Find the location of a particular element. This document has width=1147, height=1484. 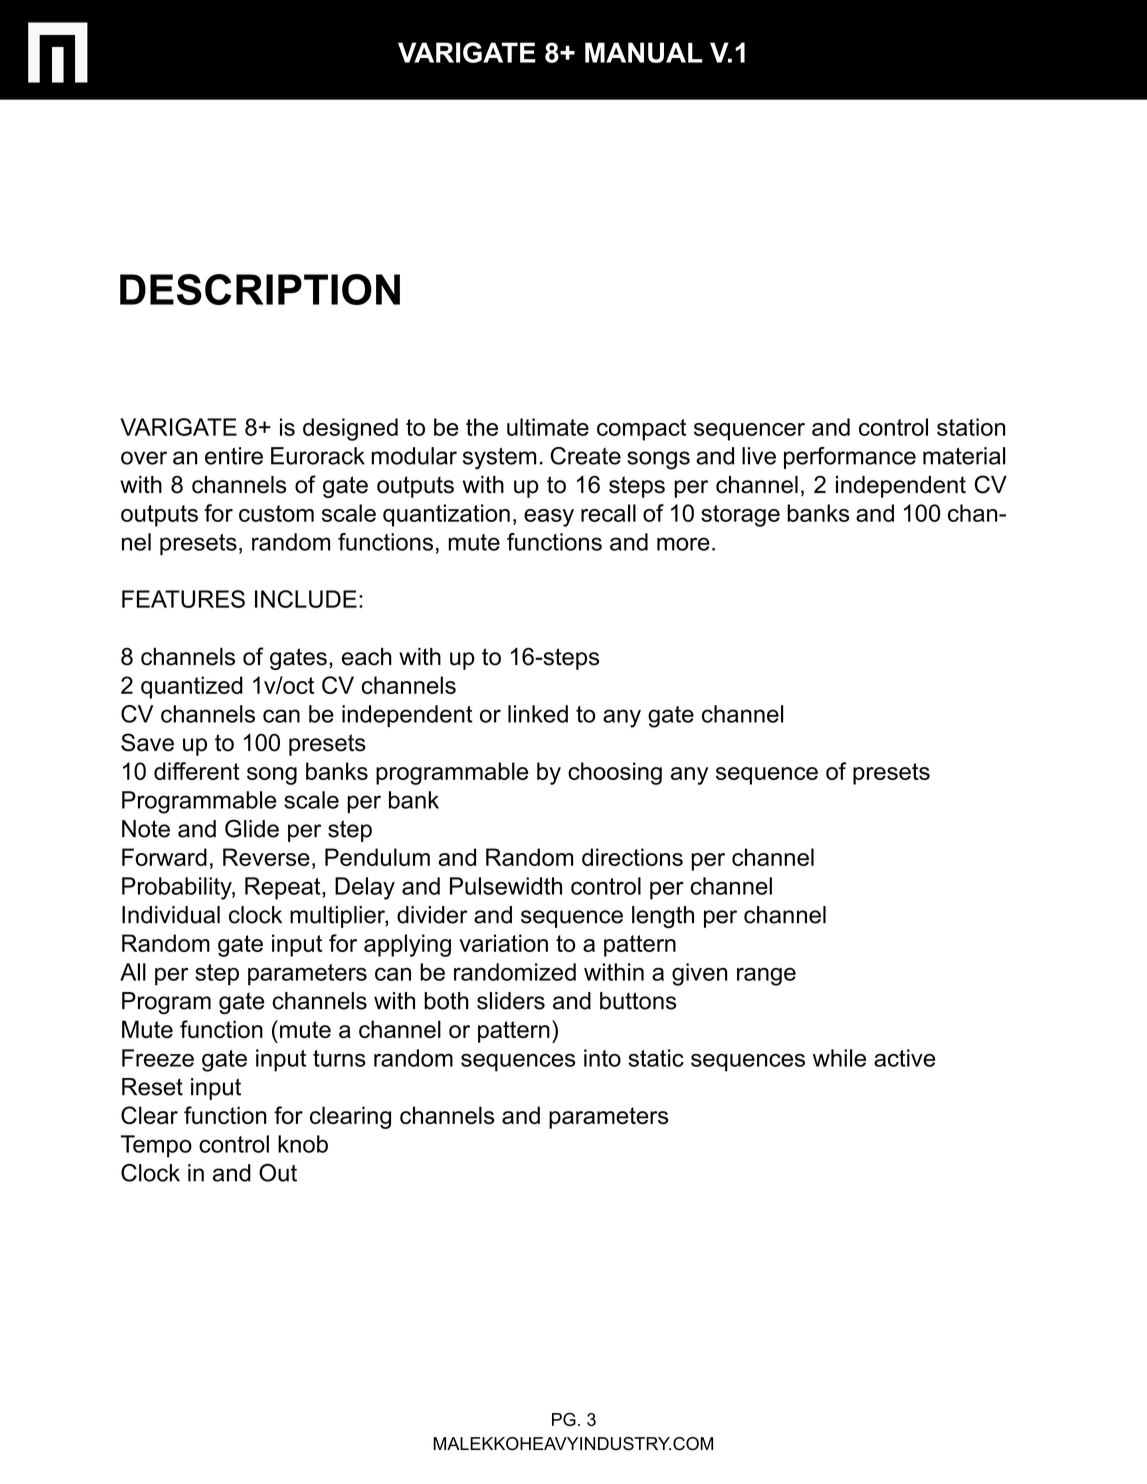

performance is located at coordinates (850, 458).
